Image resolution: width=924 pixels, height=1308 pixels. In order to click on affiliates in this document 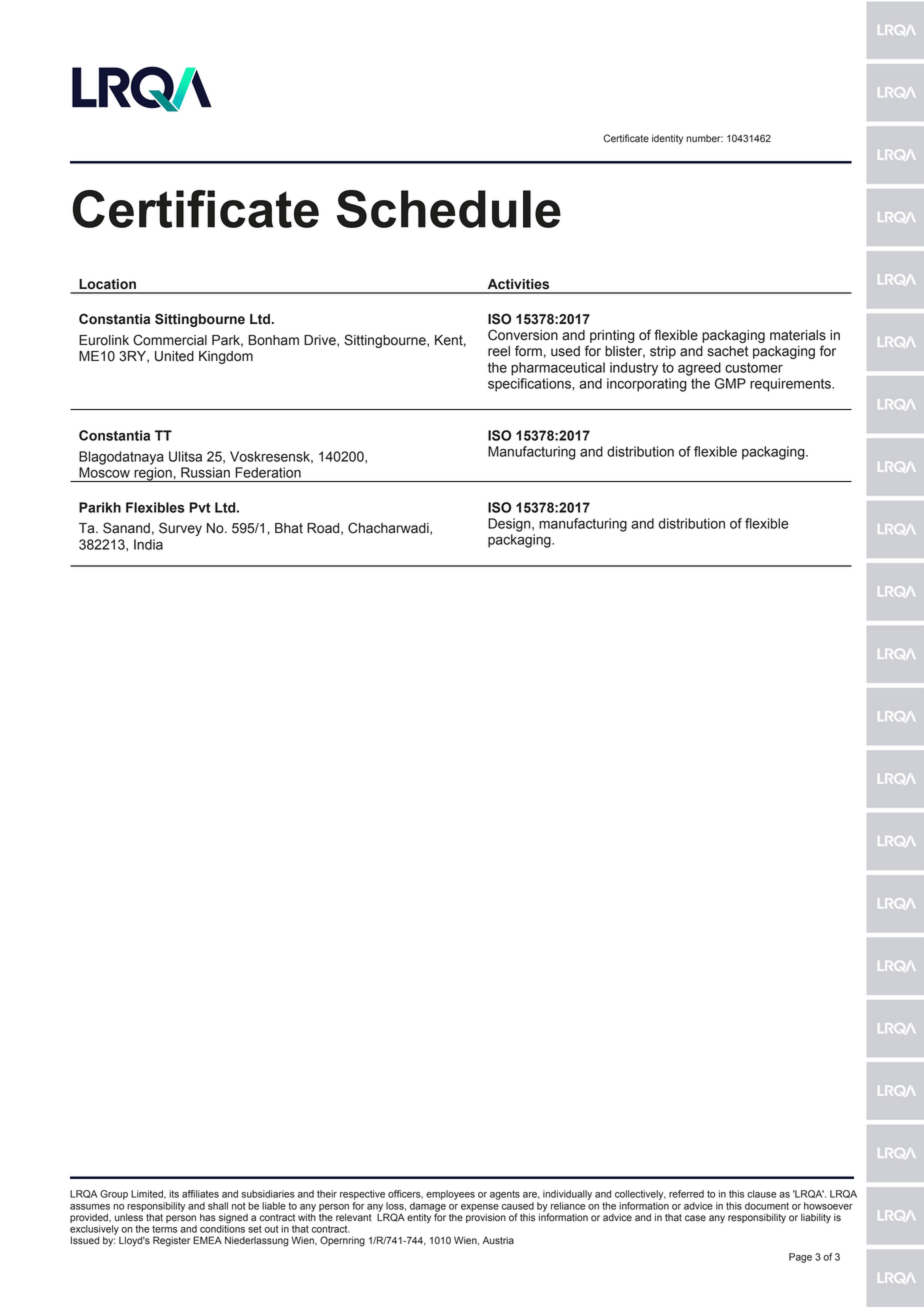, I will do `click(200, 1194)`.
